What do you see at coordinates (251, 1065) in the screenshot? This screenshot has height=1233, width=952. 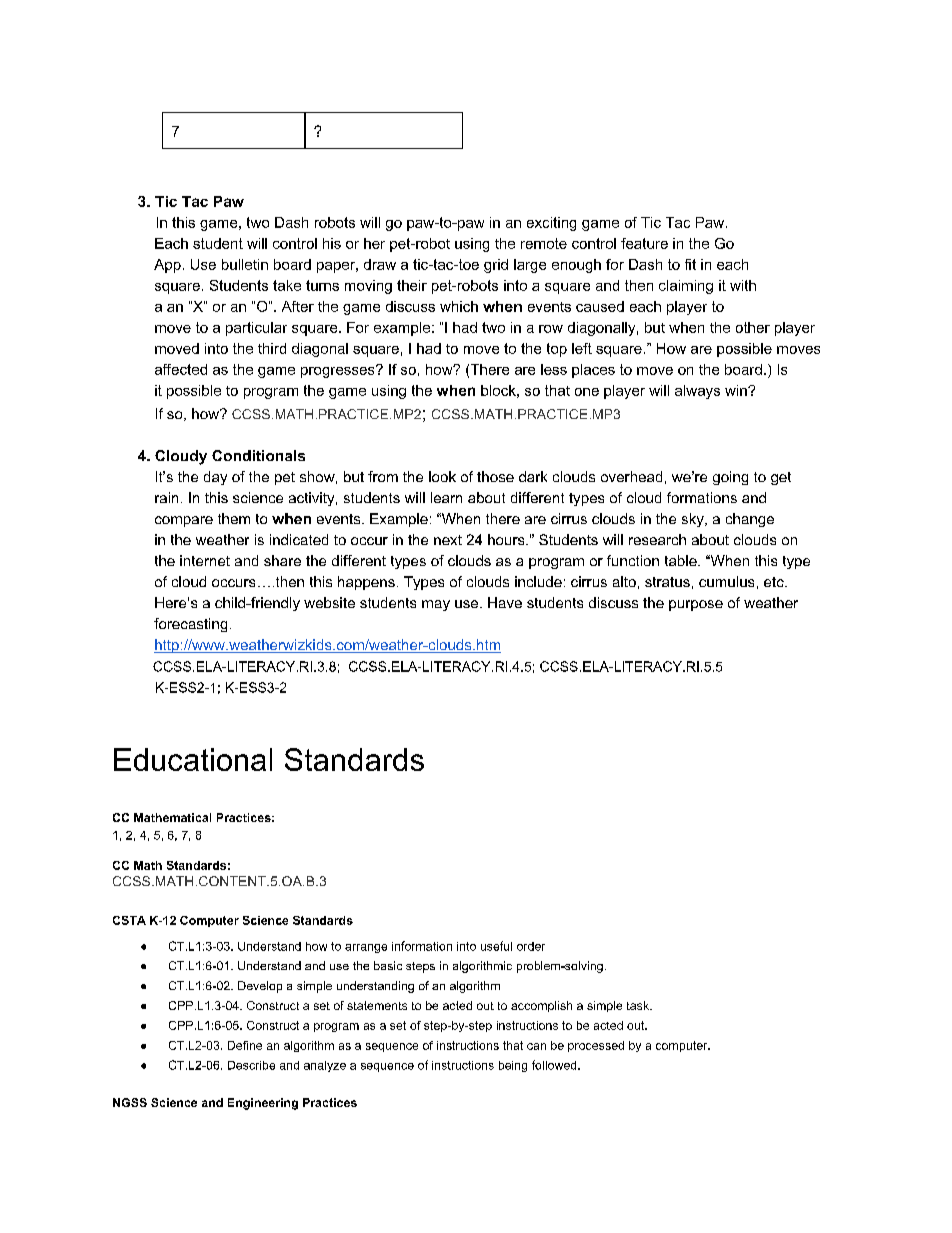 I see `Describe` at bounding box center [251, 1065].
